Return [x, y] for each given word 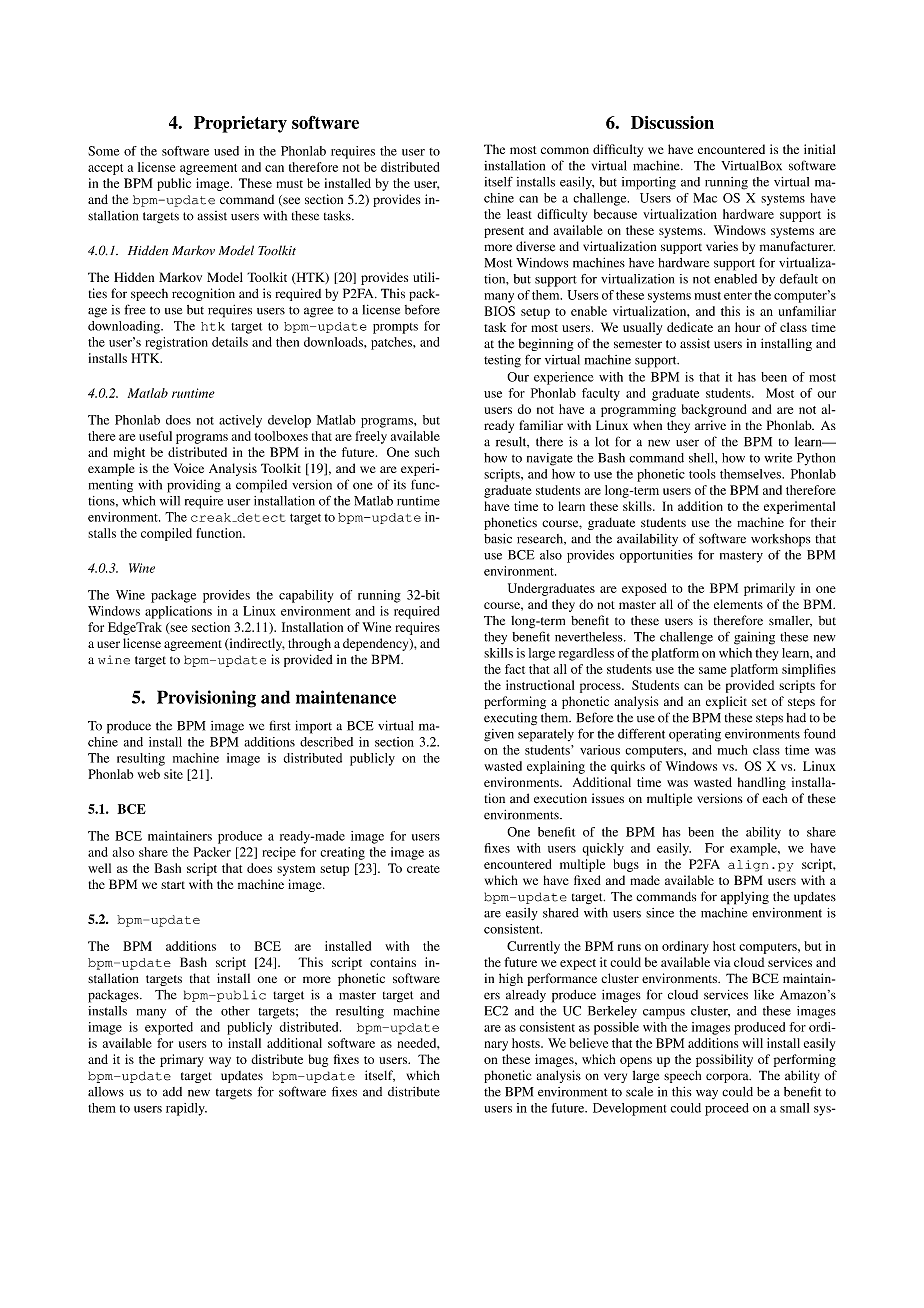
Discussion [672, 122]
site [173, 774]
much [732, 750]
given [499, 735]
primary [182, 1060]
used [226, 151]
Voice [189, 468]
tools [702, 474]
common [565, 150]
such [427, 452]
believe [588, 1043]
